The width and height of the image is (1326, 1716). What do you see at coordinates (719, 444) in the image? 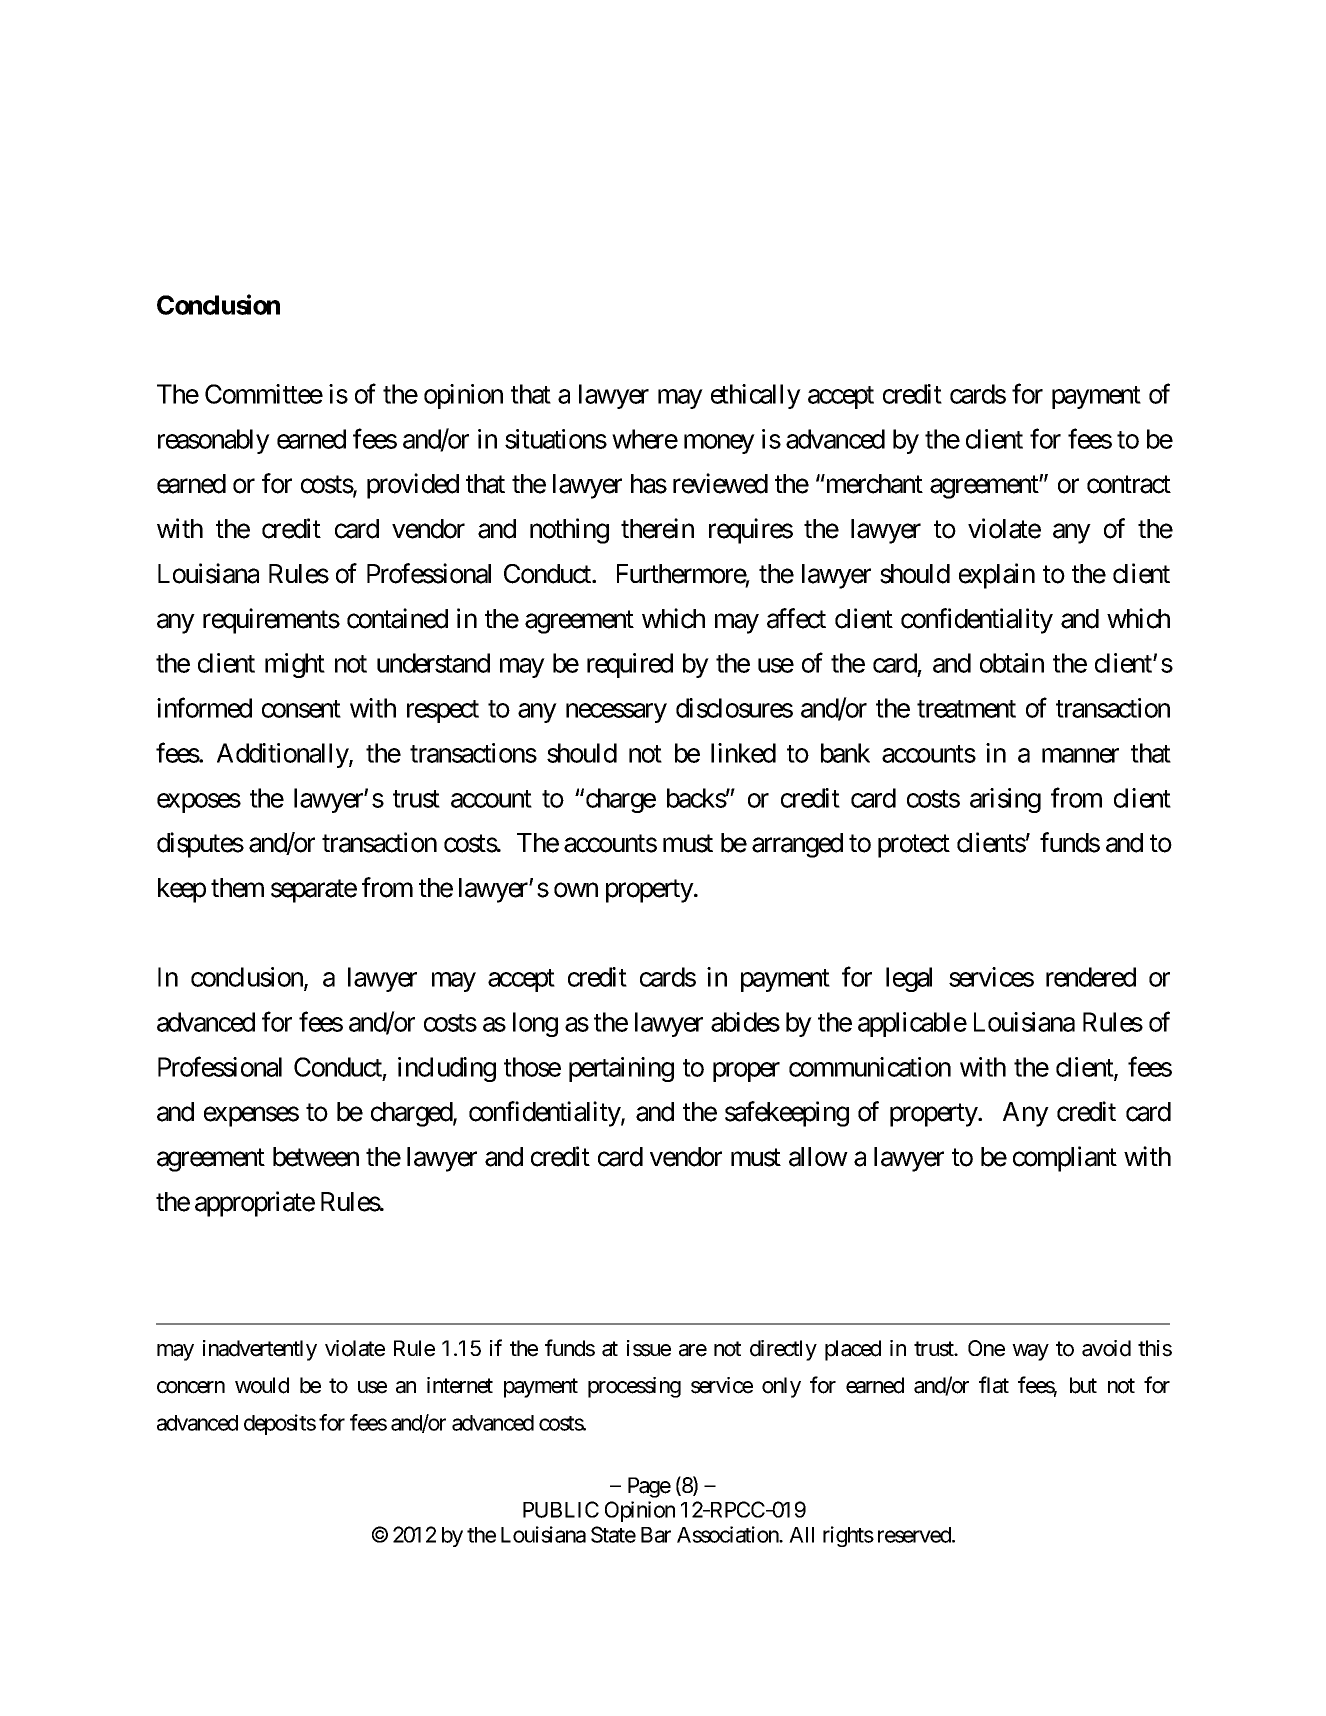
I see `money` at bounding box center [719, 444].
